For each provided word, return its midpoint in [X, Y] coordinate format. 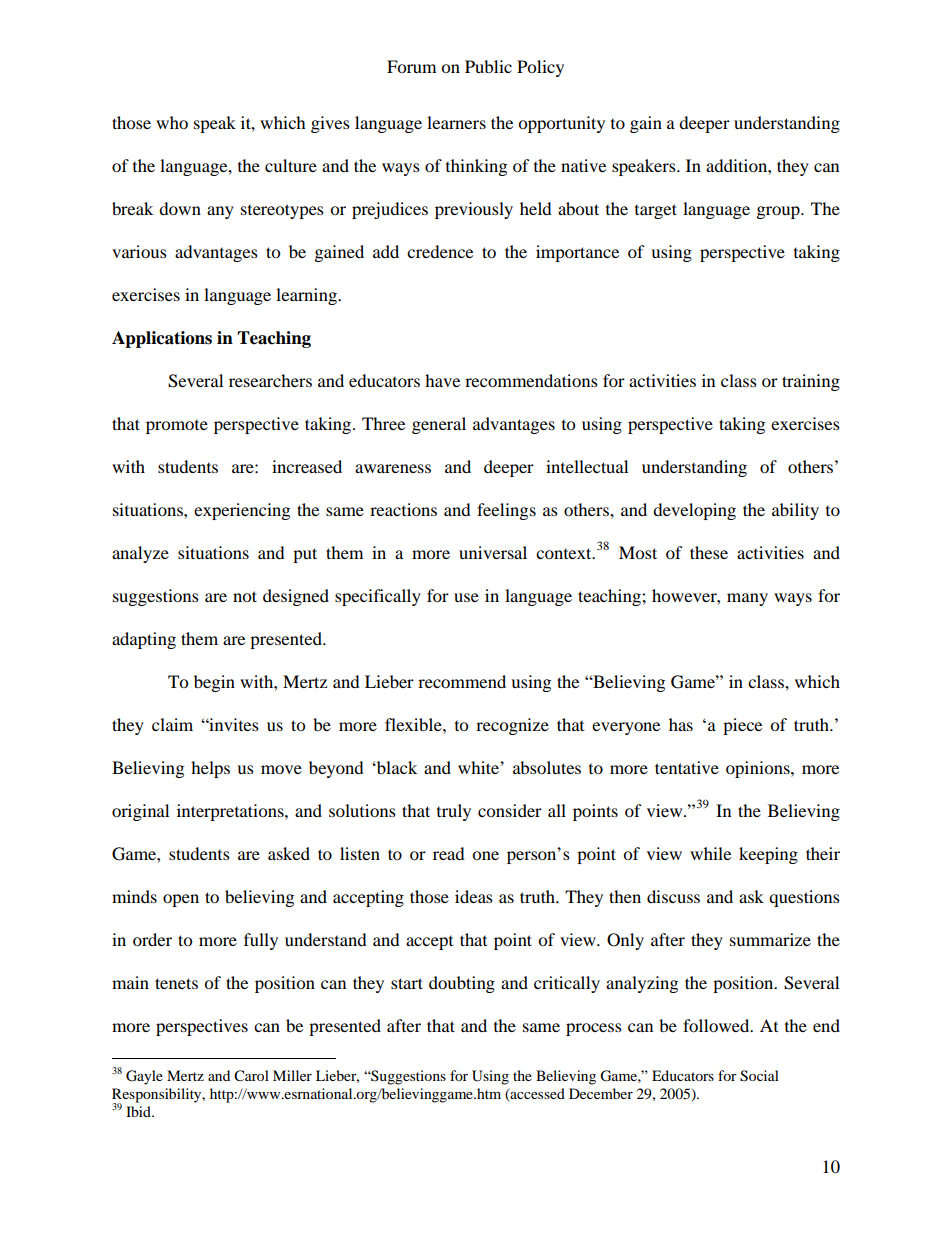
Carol [251, 1076]
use [466, 597]
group [779, 212]
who [172, 122]
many [747, 599]
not [245, 596]
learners [456, 122]
